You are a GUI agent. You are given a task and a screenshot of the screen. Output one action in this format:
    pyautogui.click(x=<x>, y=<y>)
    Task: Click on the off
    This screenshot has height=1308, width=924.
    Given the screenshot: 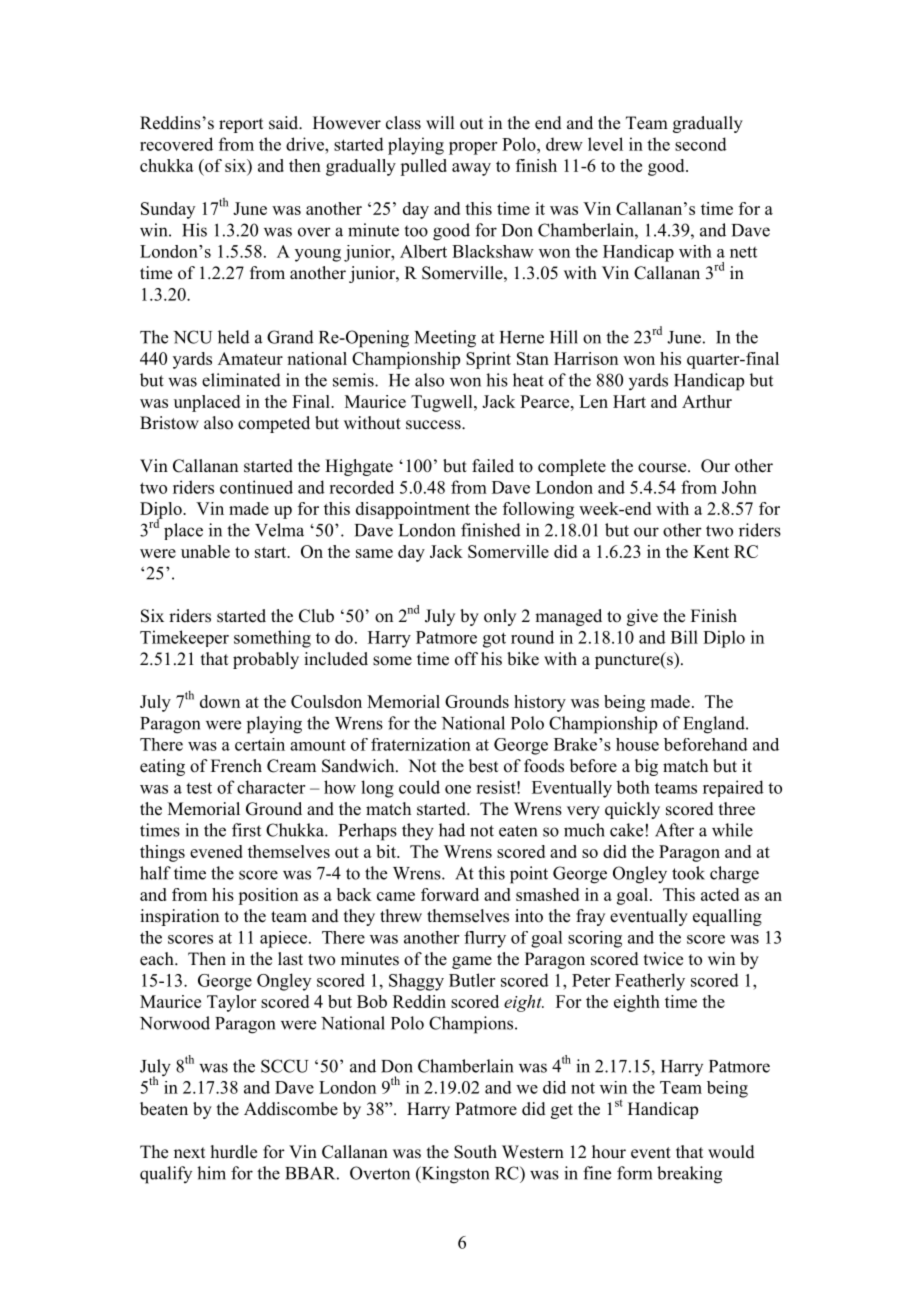 What is the action you would take?
    pyautogui.click(x=466, y=659)
